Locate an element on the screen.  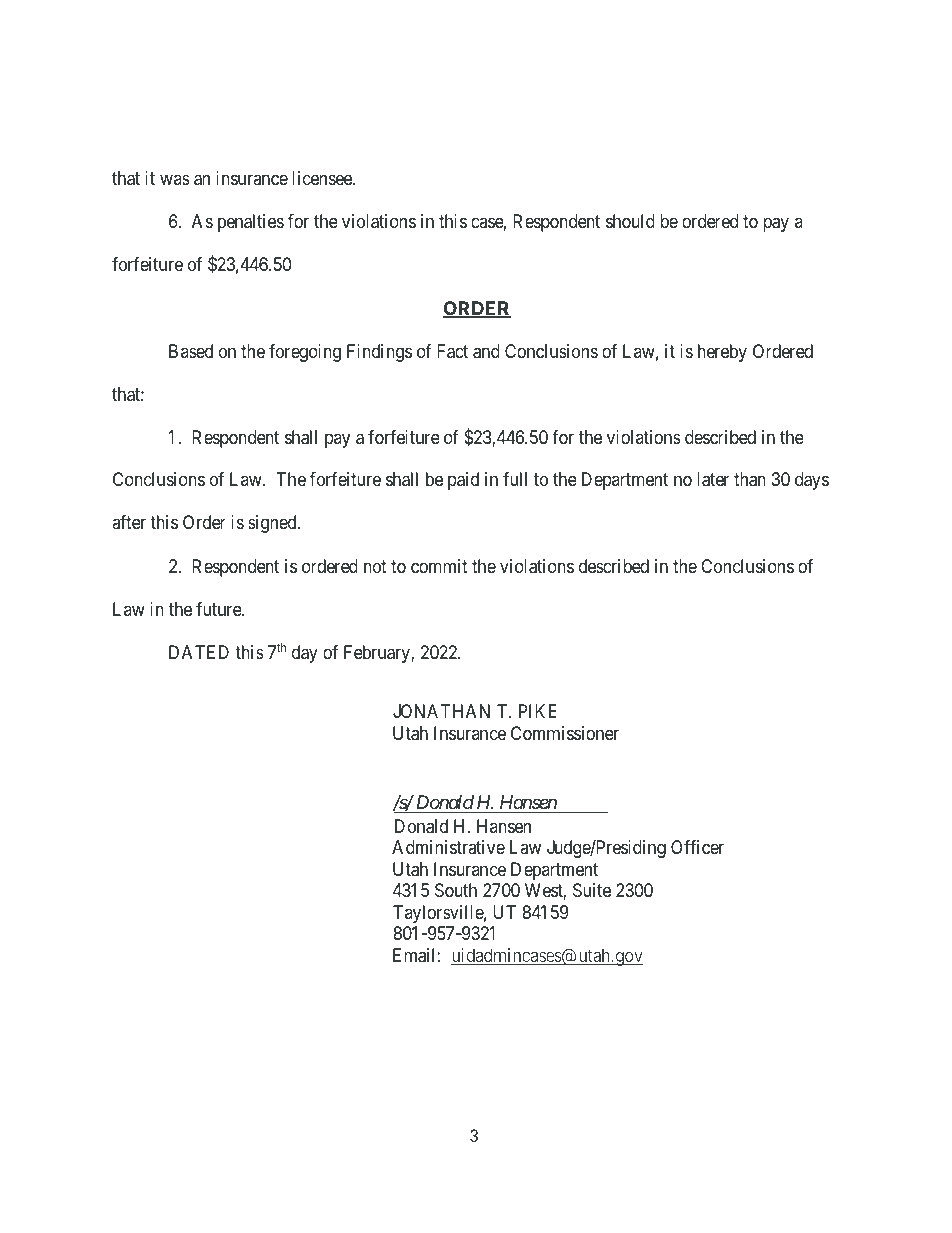
South is located at coordinates (456, 890).
